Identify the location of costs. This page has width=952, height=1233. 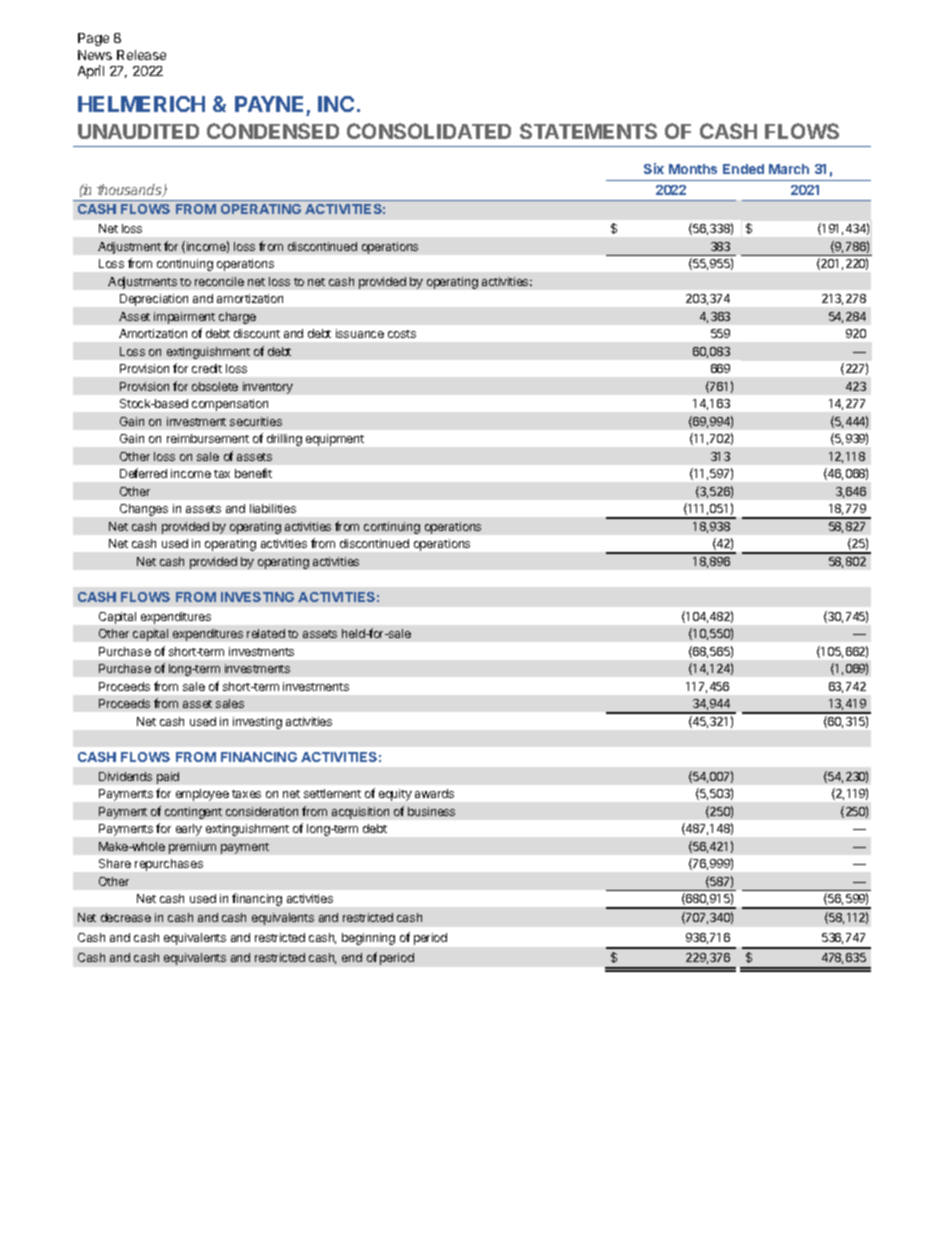
(402, 334).
